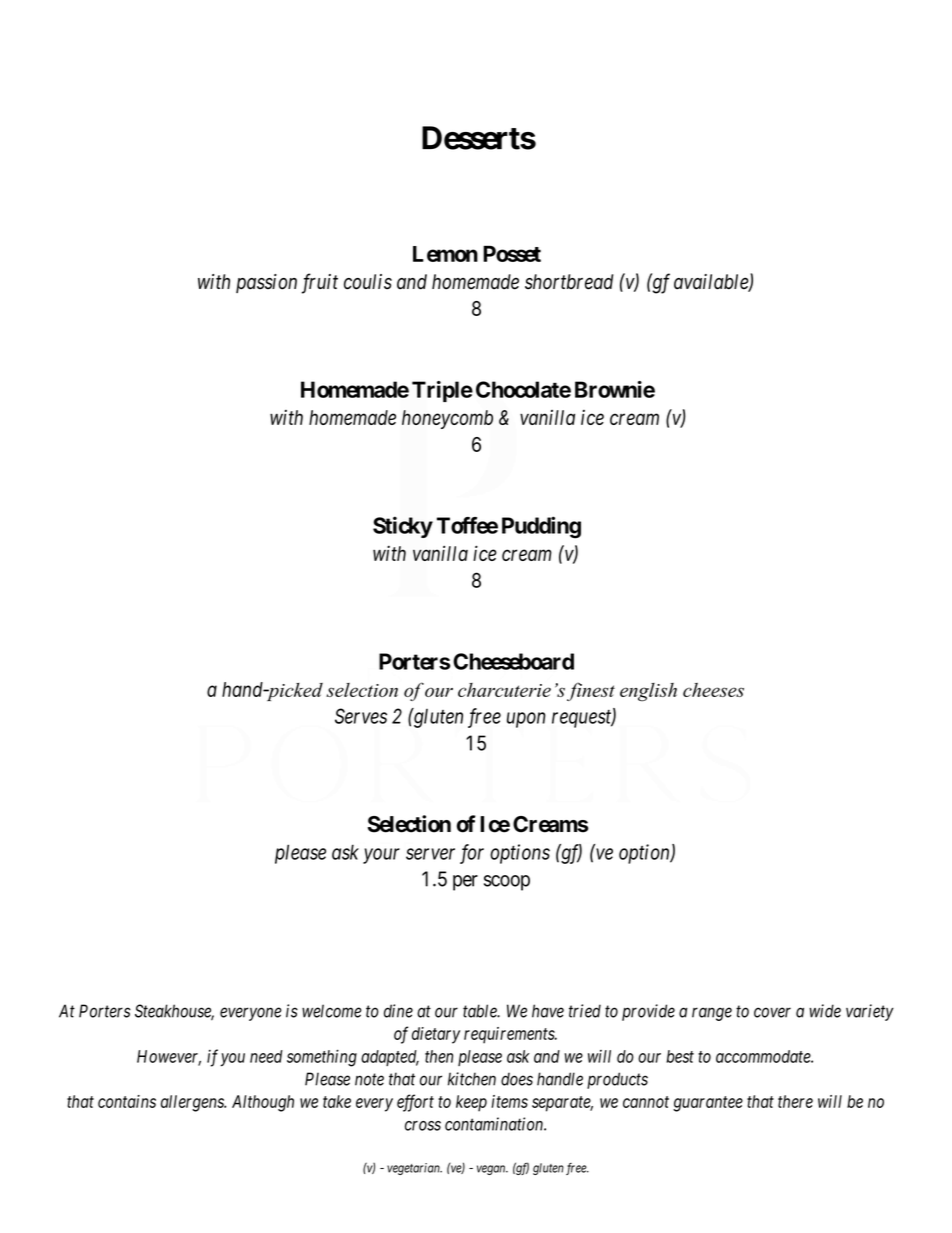 The height and width of the screenshot is (1233, 952). What do you see at coordinates (772, 1012) in the screenshot?
I see `cover` at bounding box center [772, 1012].
